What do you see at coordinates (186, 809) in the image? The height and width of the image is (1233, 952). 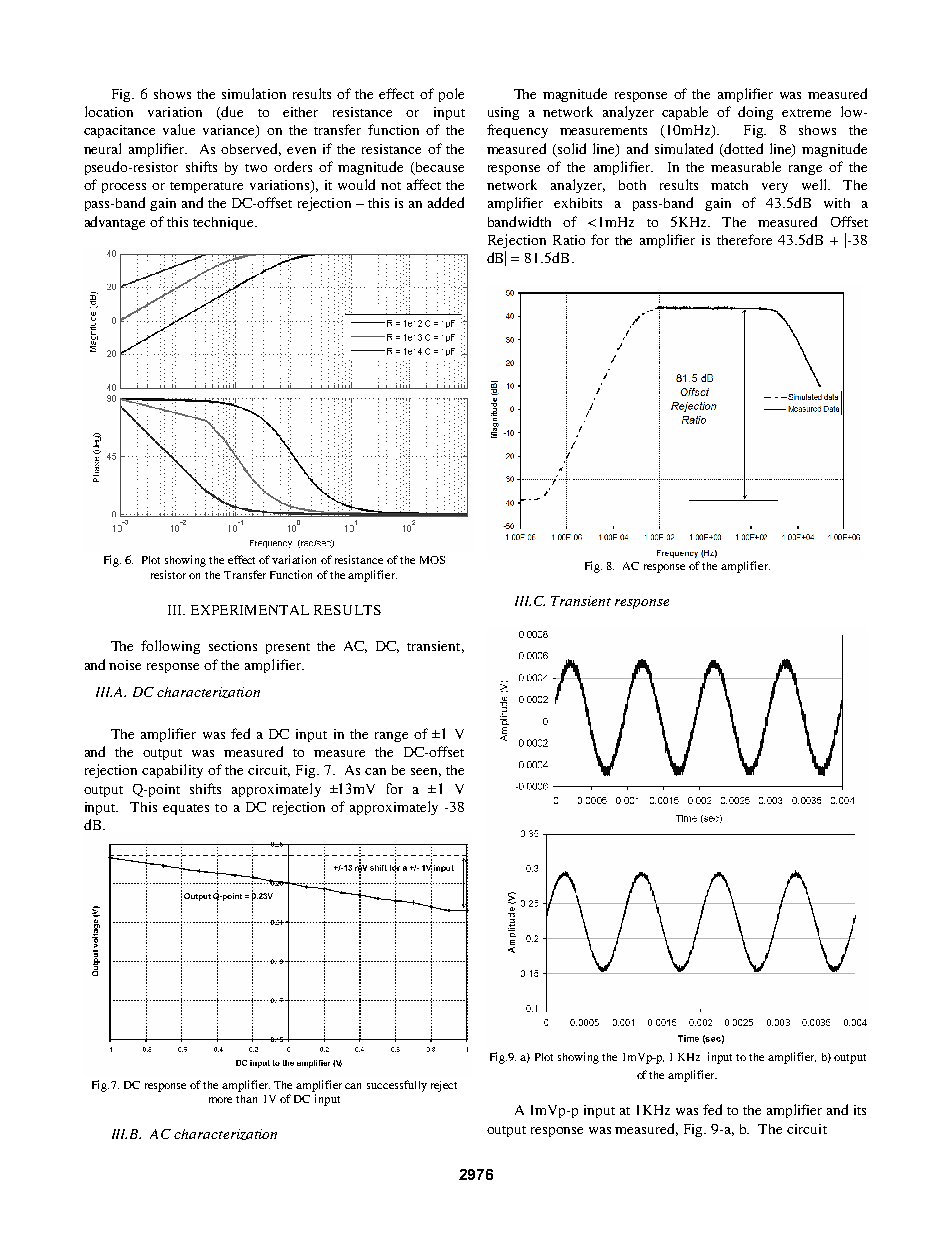 I see `equates` at bounding box center [186, 809].
